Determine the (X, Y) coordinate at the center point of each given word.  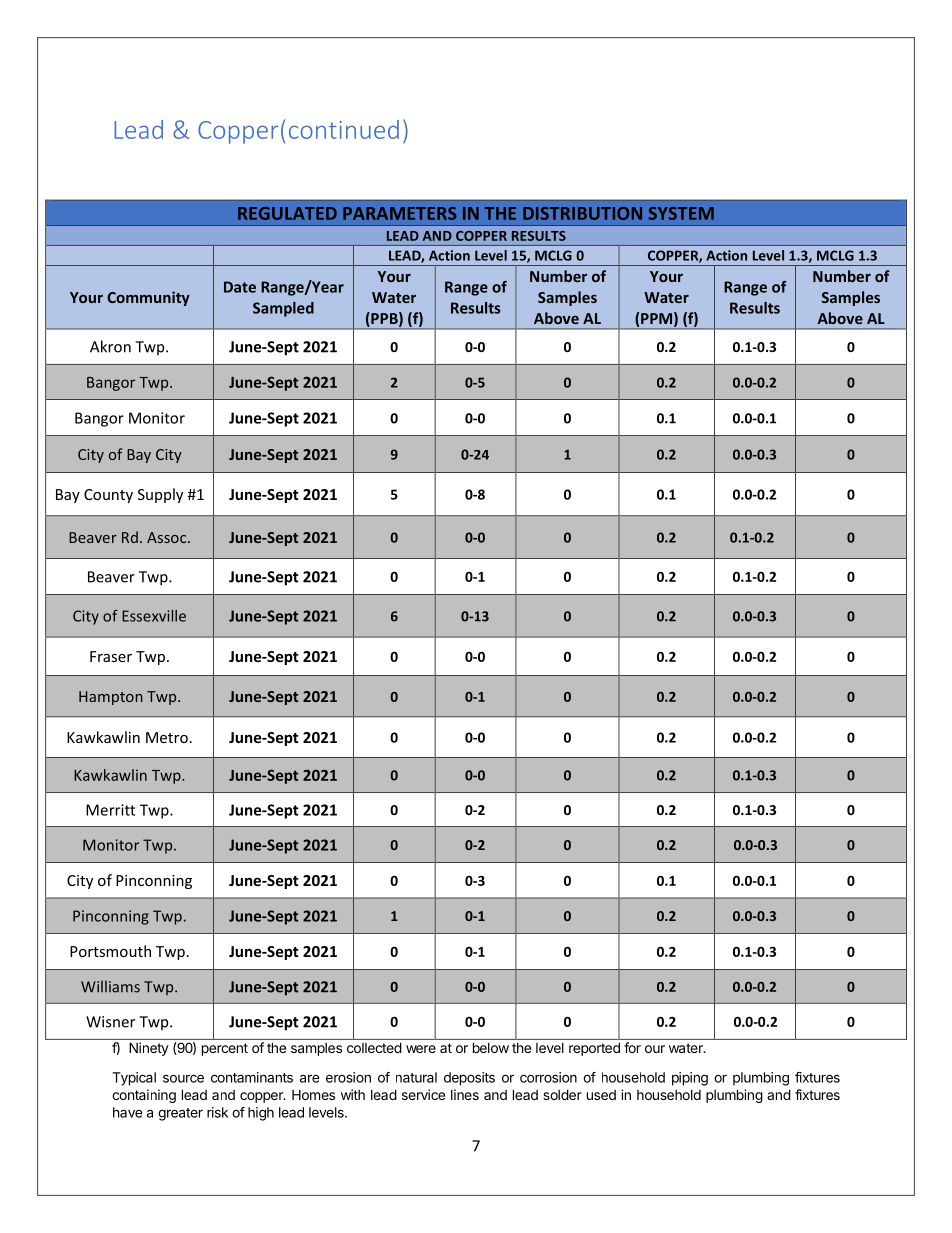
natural (416, 1077)
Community (148, 298)
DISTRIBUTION (582, 213)
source (183, 1078)
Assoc (168, 537)
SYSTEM (681, 213)
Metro (167, 737)
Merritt (110, 810)
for (632, 1047)
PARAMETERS (399, 213)
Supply (160, 495)
